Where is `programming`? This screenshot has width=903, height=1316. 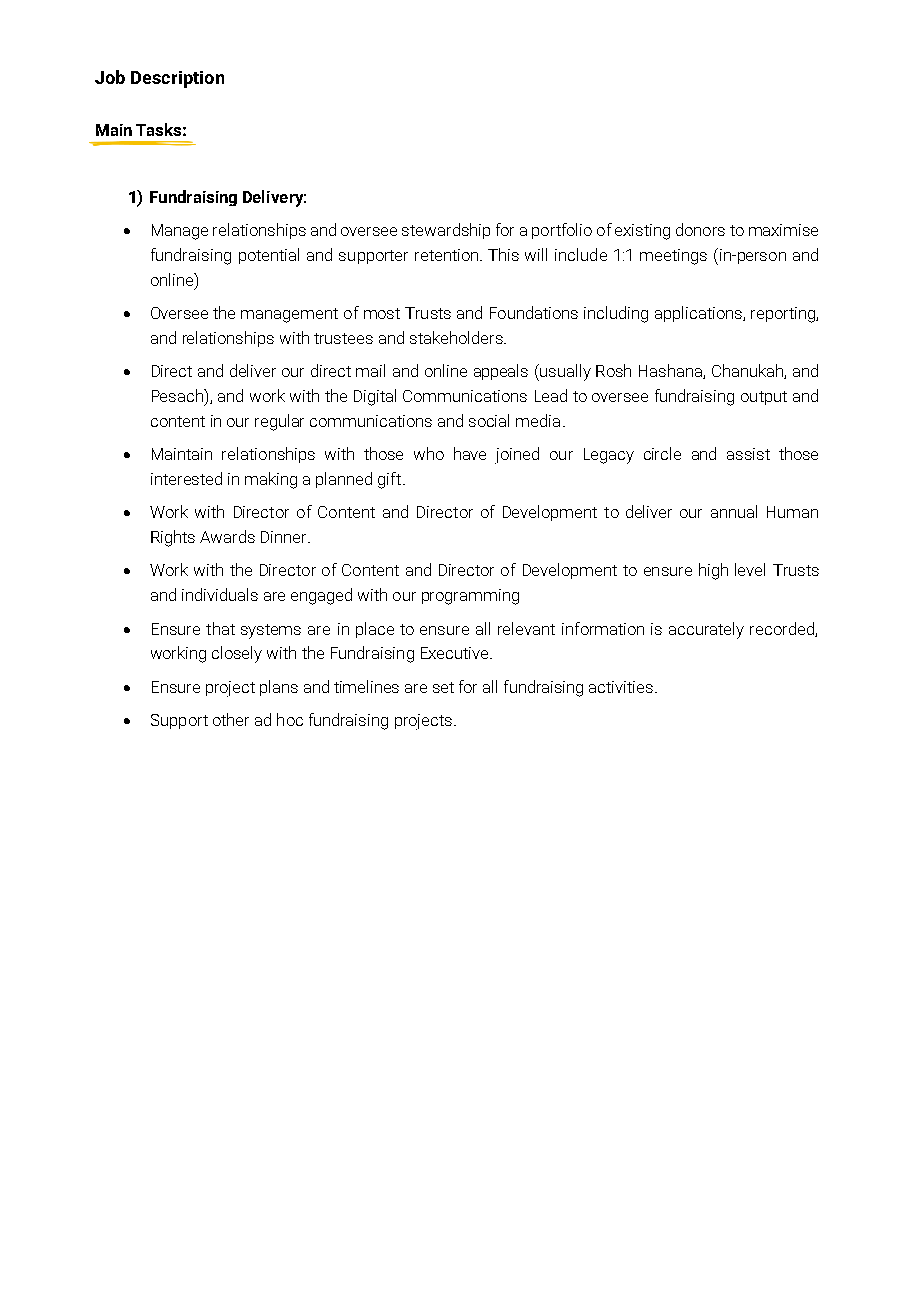 programming is located at coordinates (470, 597).
